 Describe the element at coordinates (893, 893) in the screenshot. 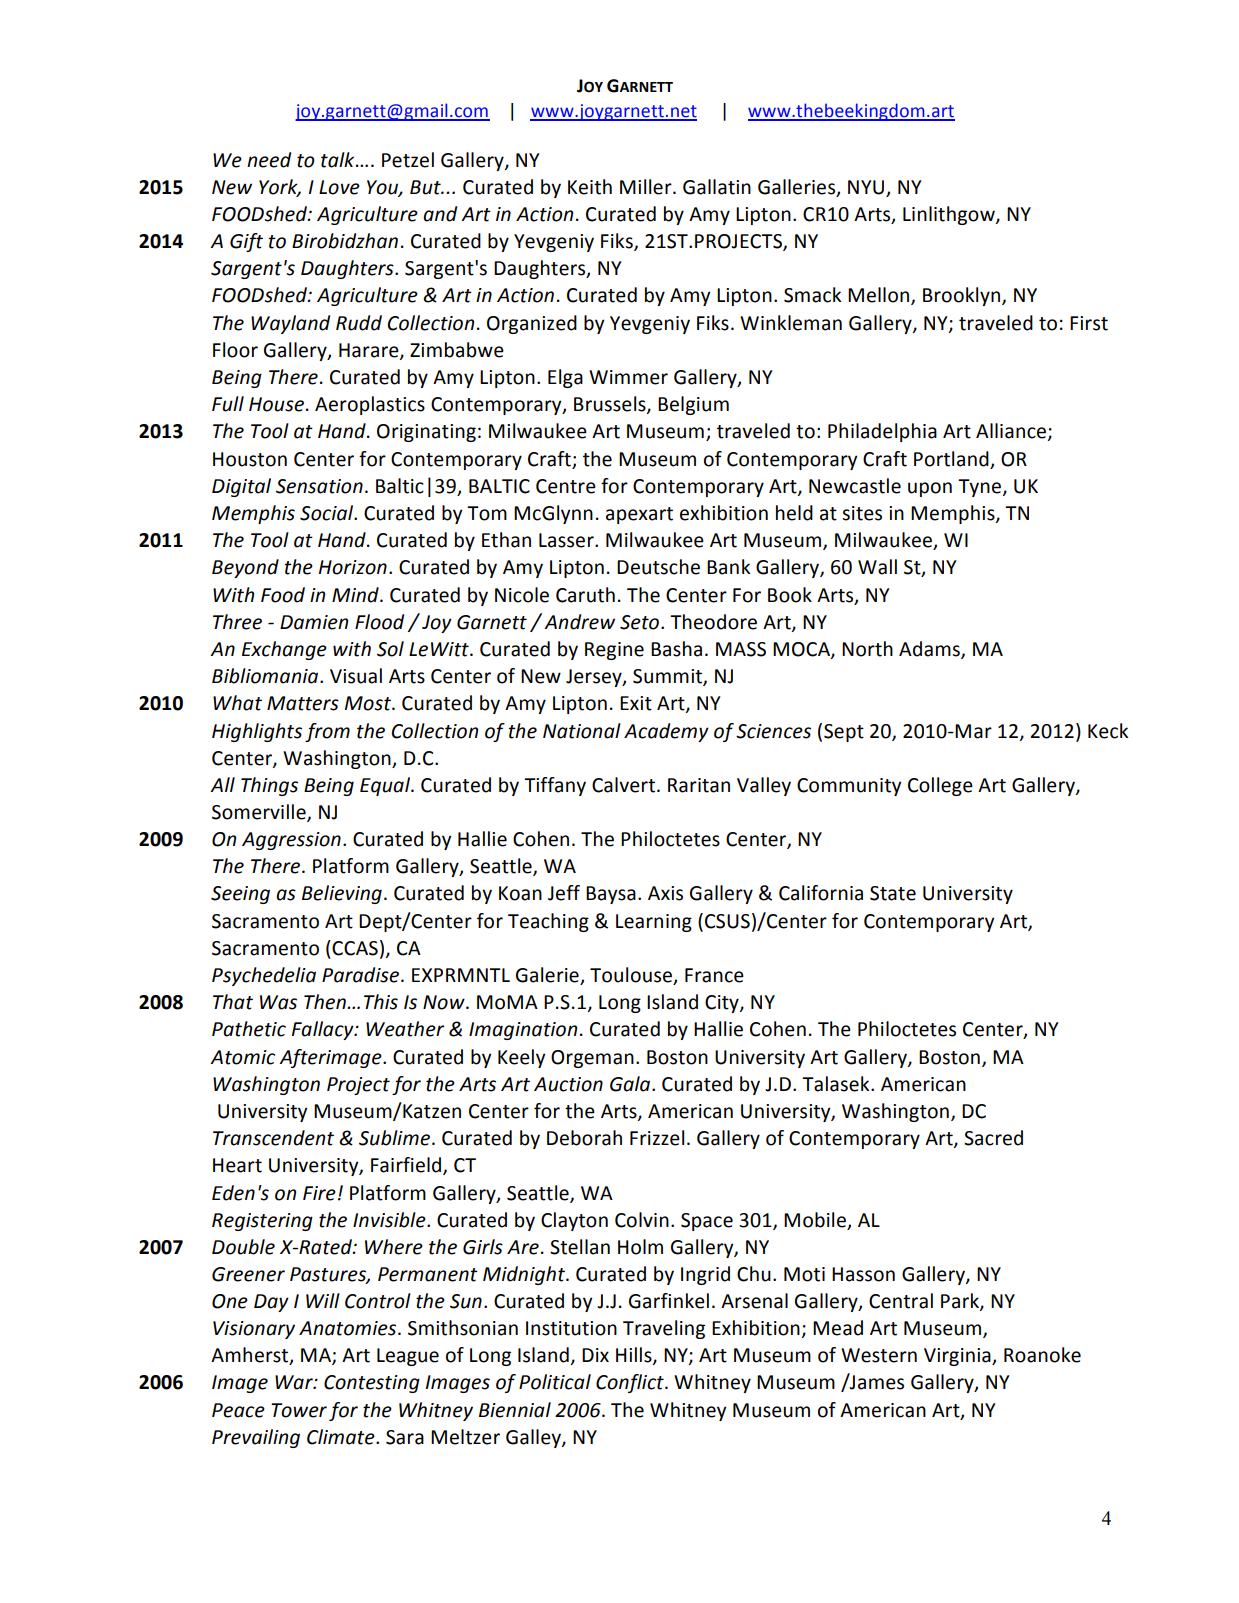

I see `State` at that location.
